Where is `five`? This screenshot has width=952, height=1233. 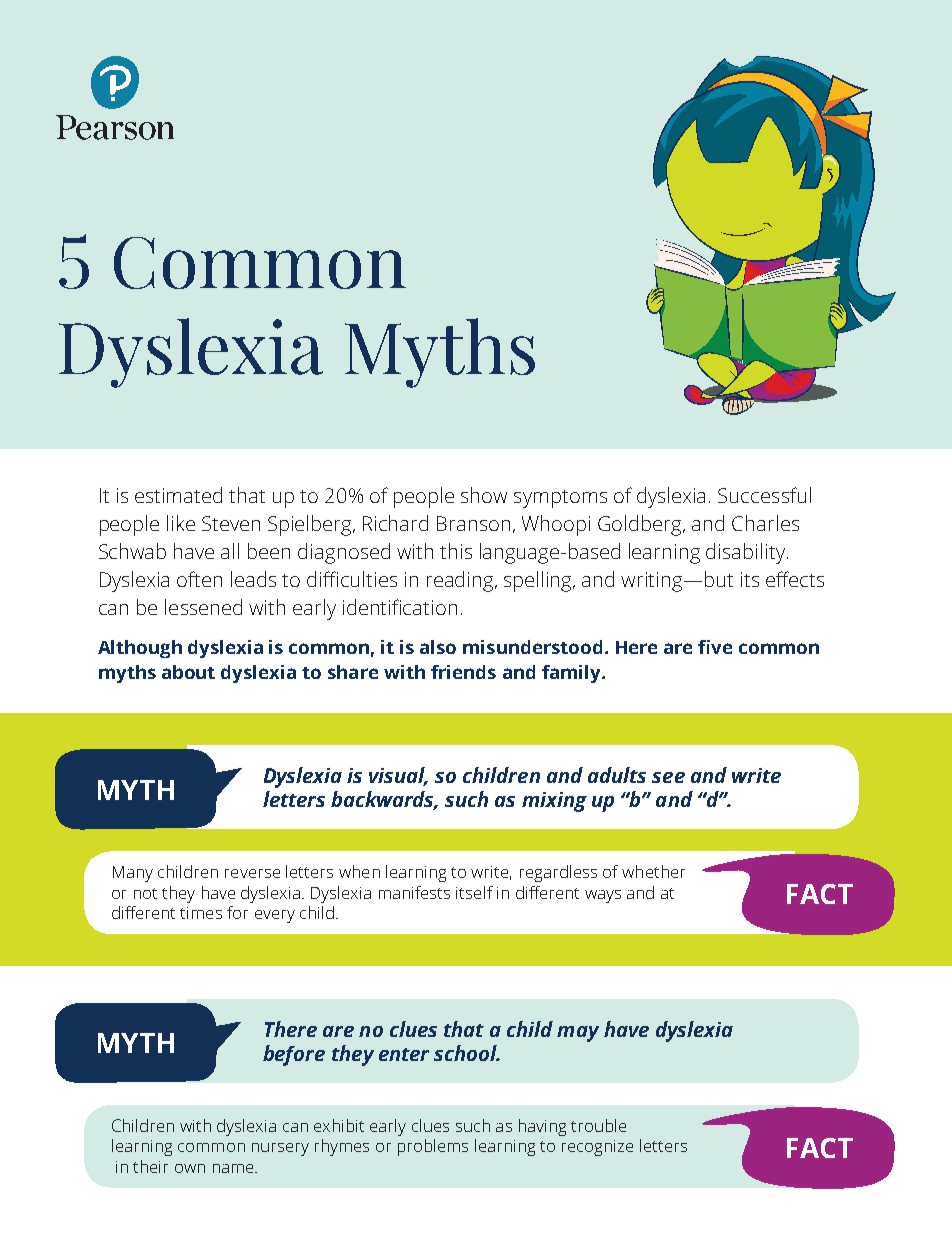 five is located at coordinates (715, 647).
